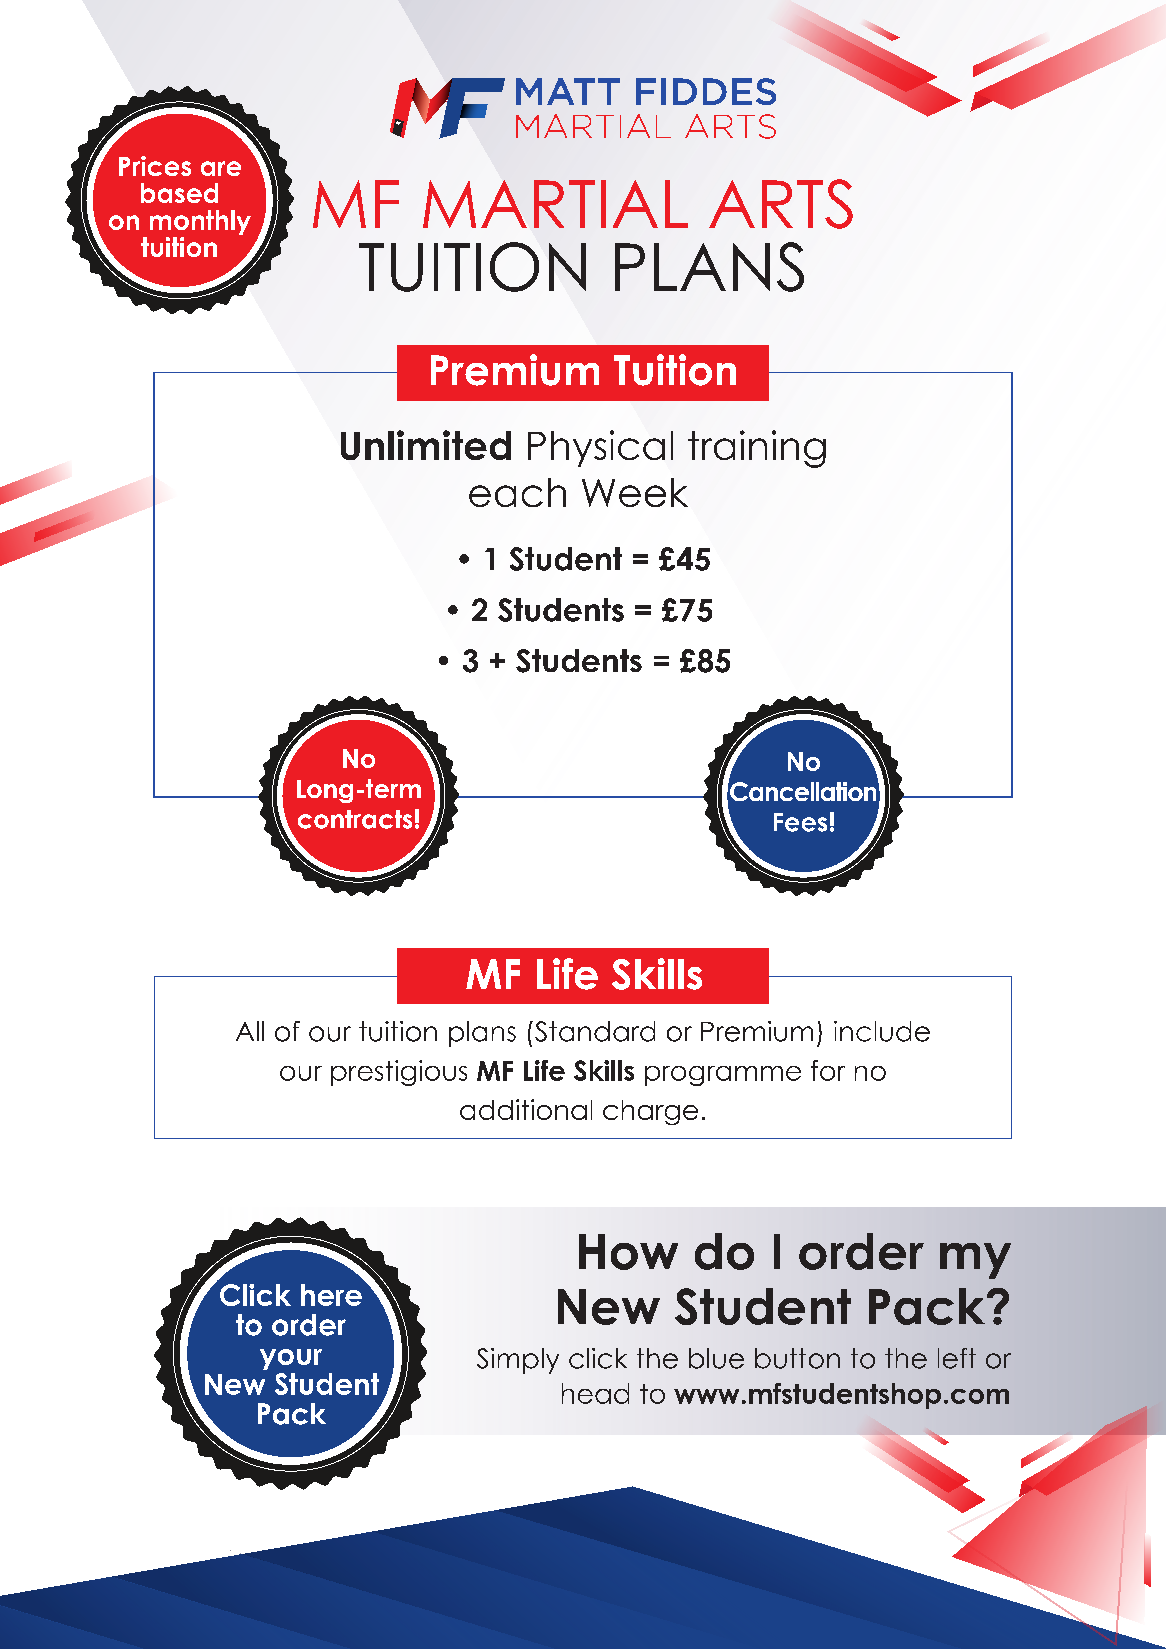 Image resolution: width=1166 pixels, height=1649 pixels. Describe the element at coordinates (291, 1359) in the image. I see `your` at that location.
